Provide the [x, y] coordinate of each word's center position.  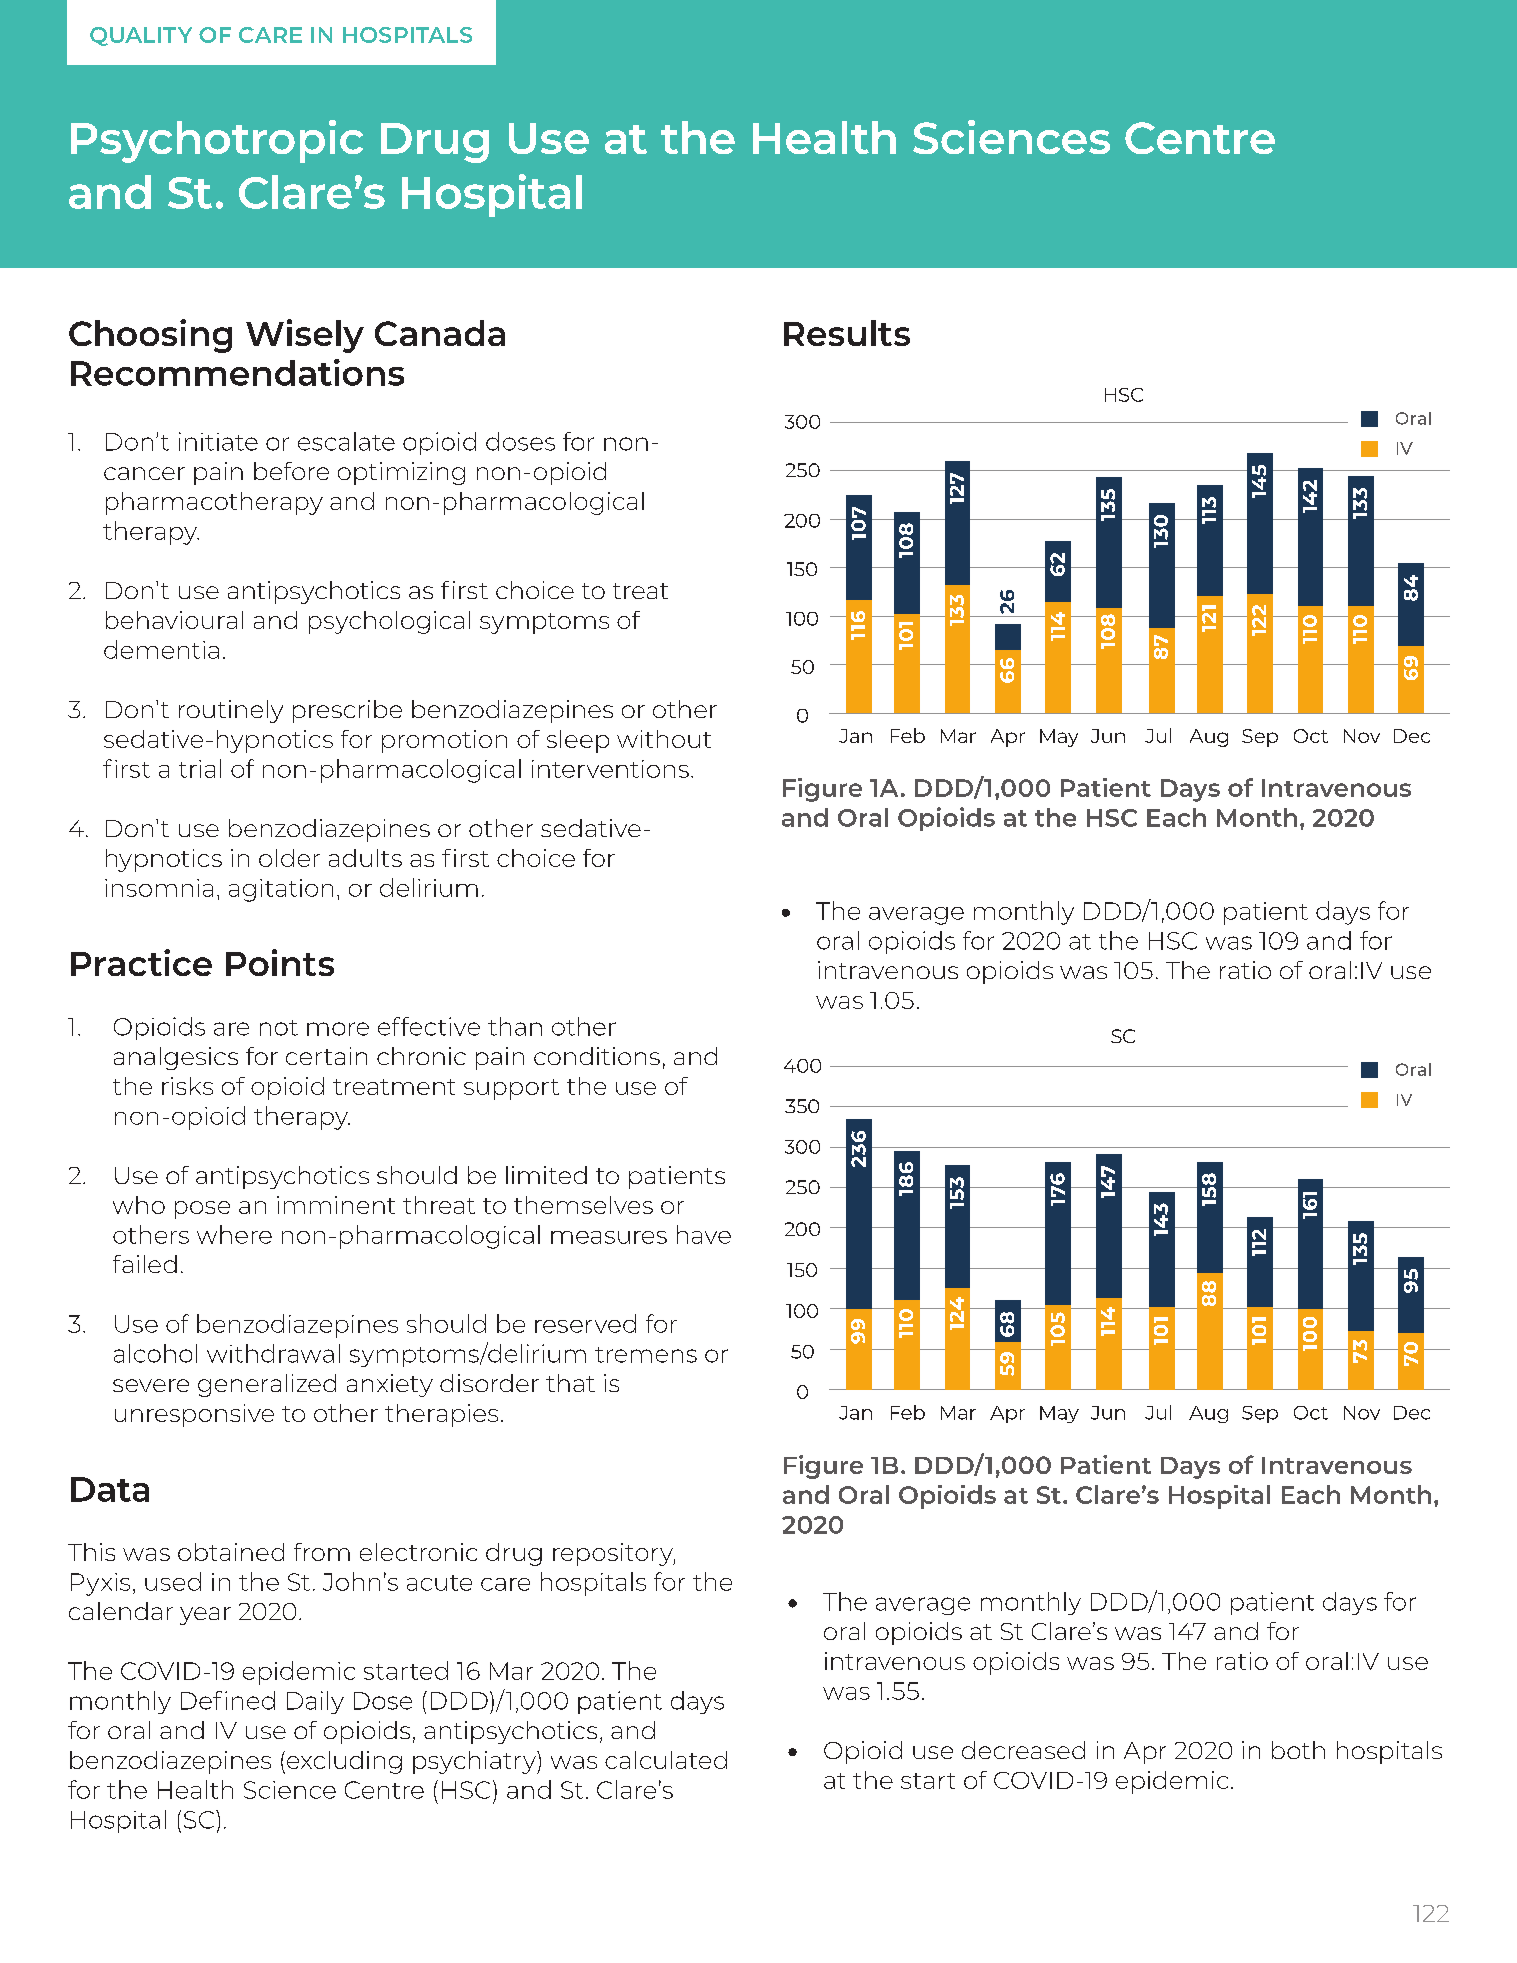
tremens [646, 1355]
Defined [228, 1700]
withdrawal [273, 1353]
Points [280, 962]
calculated [666, 1760]
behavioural [174, 620]
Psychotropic [217, 141]
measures [609, 1237]
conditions [597, 1056]
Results [847, 333]
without [664, 739]
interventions [610, 769]
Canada [440, 333]
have [704, 1234]
